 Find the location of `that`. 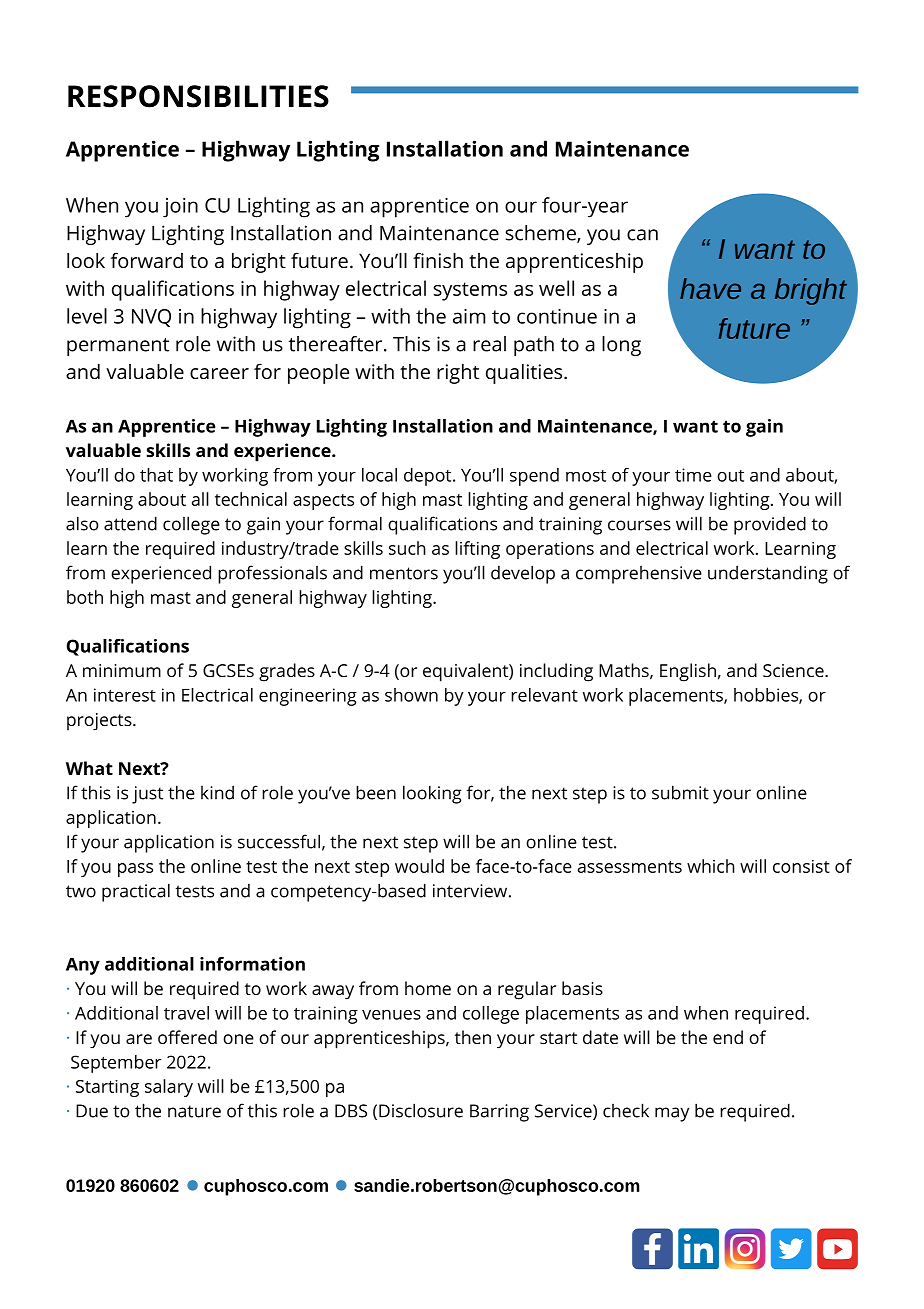

that is located at coordinates (156, 475).
